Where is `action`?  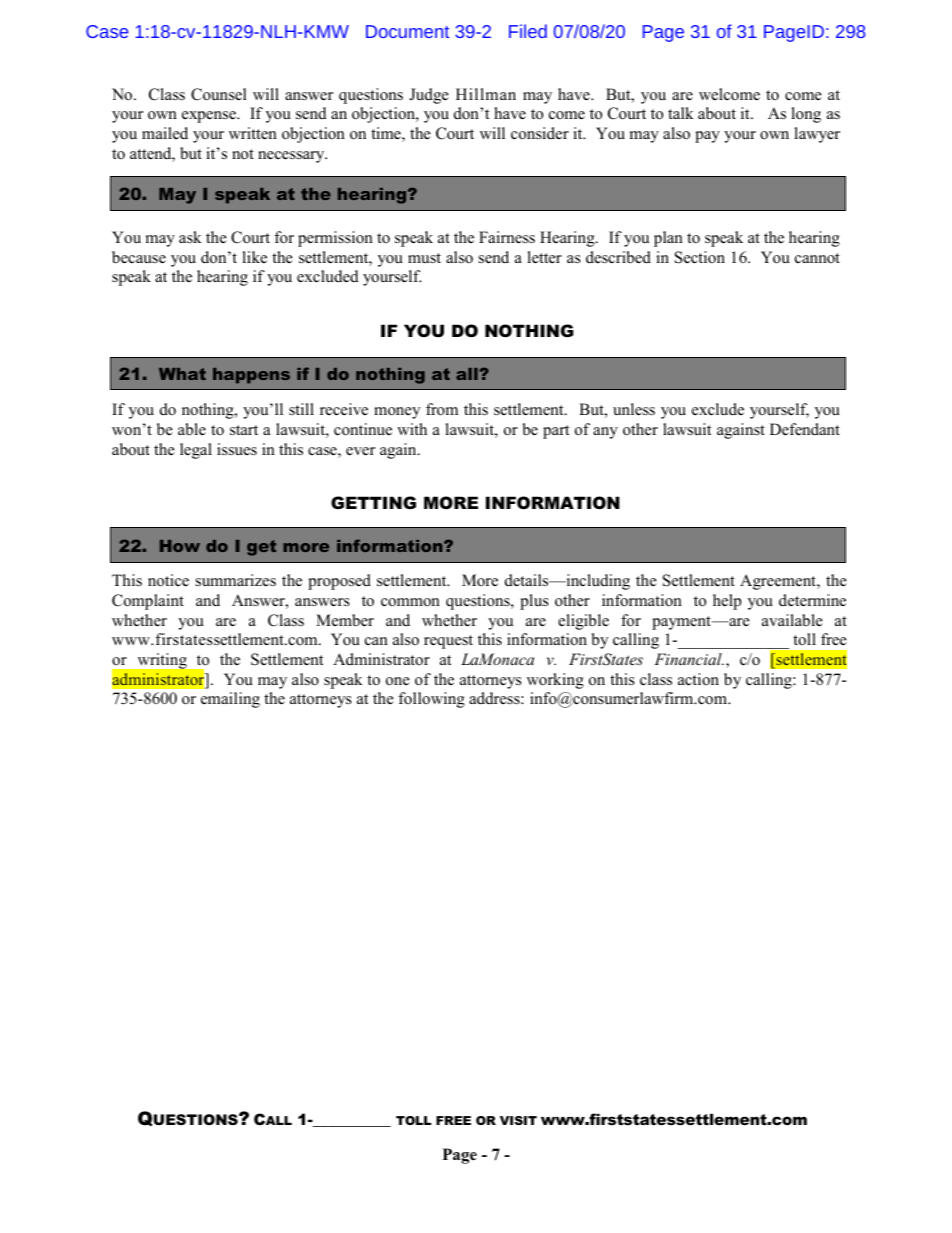
action is located at coordinates (698, 679).
